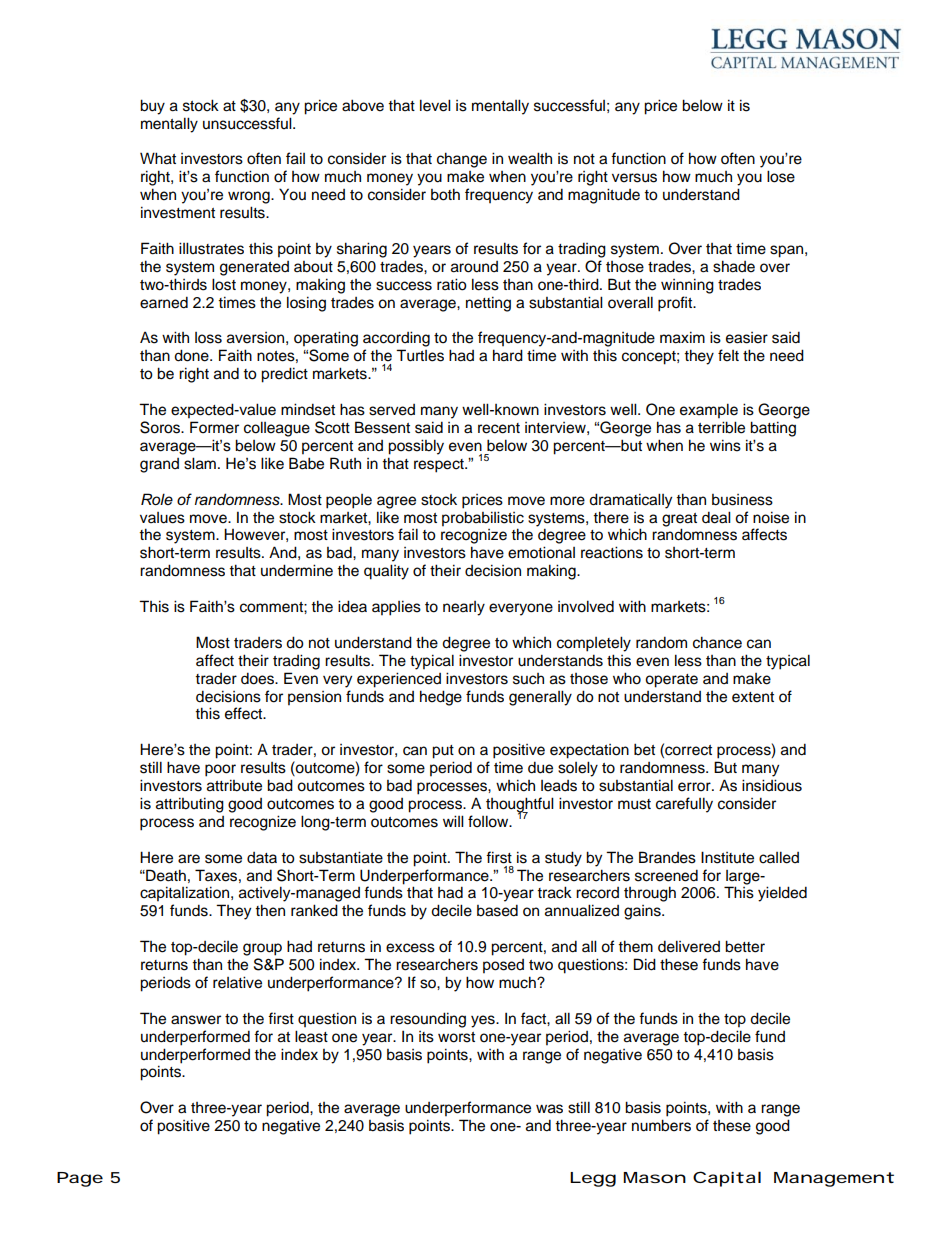 This screenshot has height=1233, width=952. Describe the element at coordinates (781, 176) in the screenshot. I see `lose` at that location.
